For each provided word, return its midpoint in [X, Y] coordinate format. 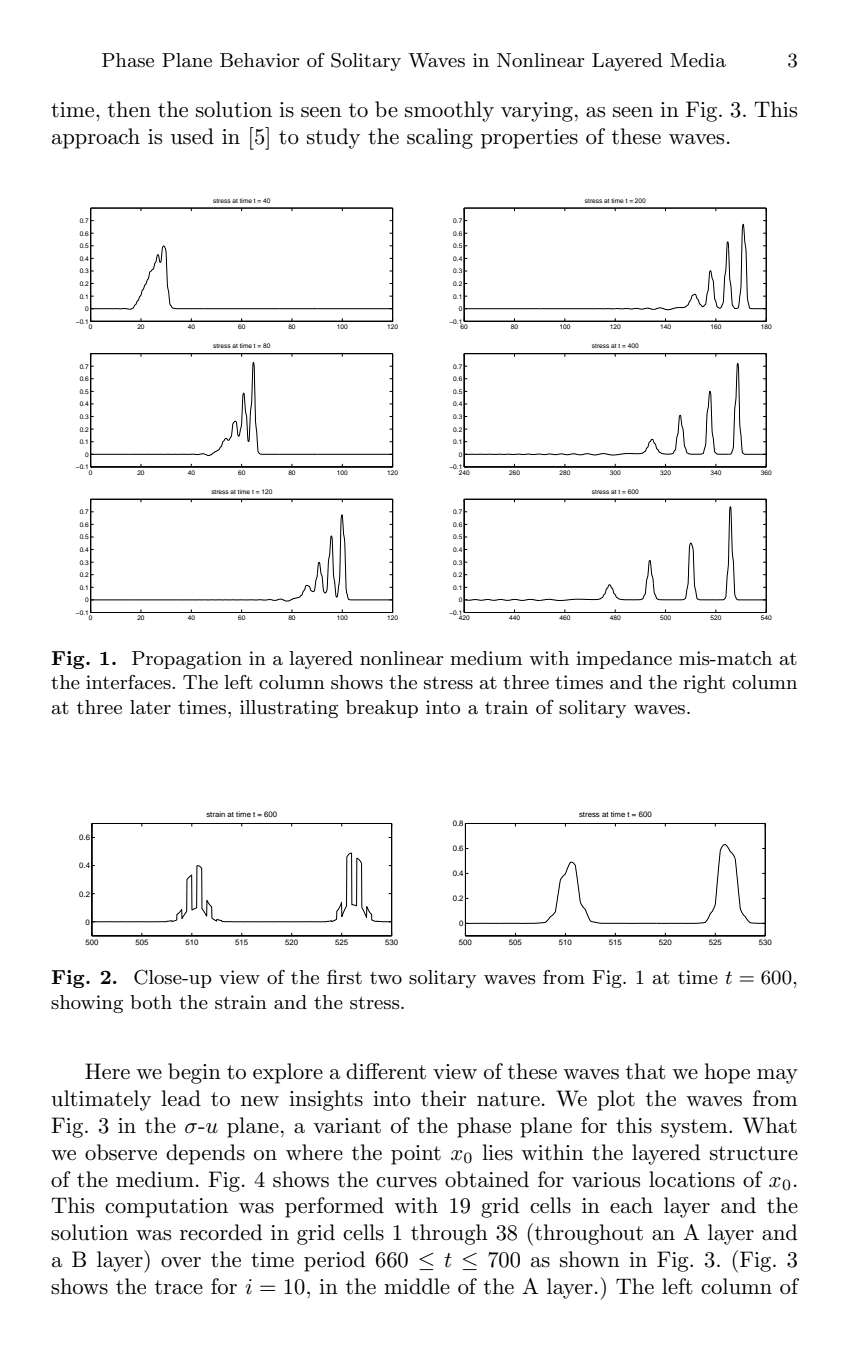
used [192, 136]
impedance [624, 660]
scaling [440, 138]
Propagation [187, 660]
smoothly [449, 111]
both [151, 1002]
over [181, 1262]
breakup [382, 709]
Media [698, 60]
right [704, 684]
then [129, 109]
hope [727, 1073]
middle [417, 1286]
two [386, 978]
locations [692, 1179]
